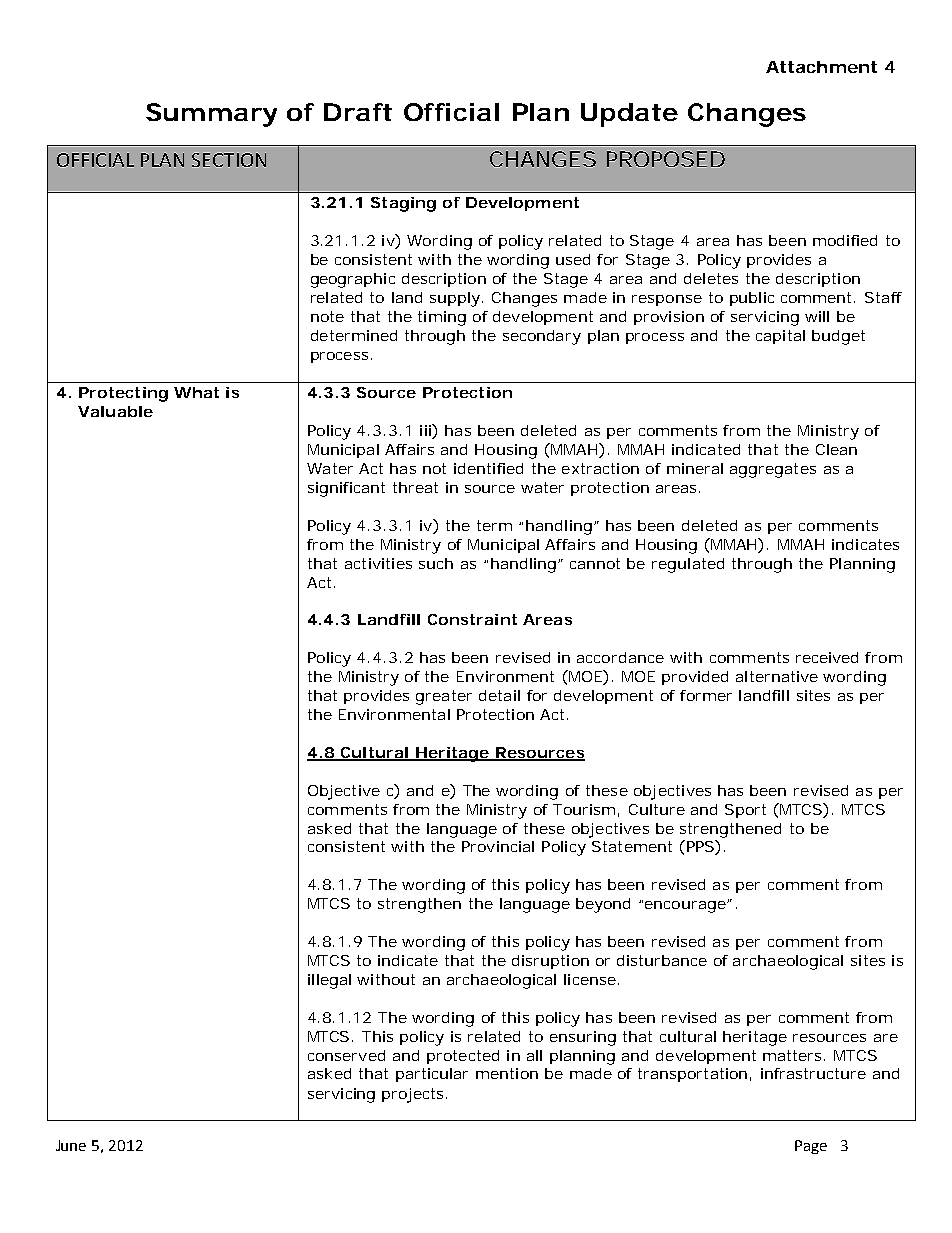 This screenshot has width=952, height=1233. I want to click on Attachment, so click(821, 67).
